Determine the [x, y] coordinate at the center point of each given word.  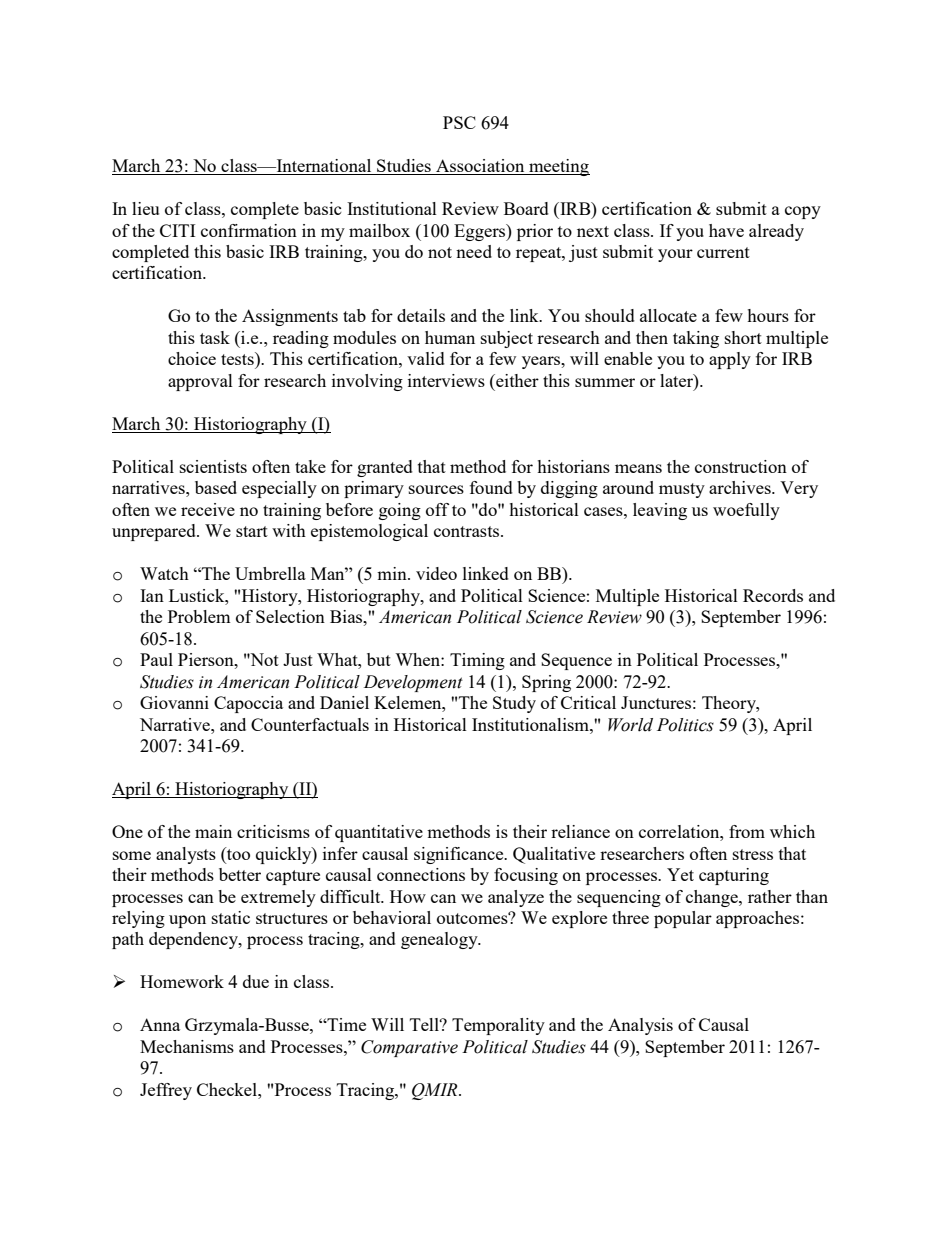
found [491, 487]
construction [741, 466]
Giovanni [174, 702]
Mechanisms [187, 1046]
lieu [145, 208]
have [726, 230]
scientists [213, 466]
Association [480, 167]
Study [514, 704]
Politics [685, 725]
